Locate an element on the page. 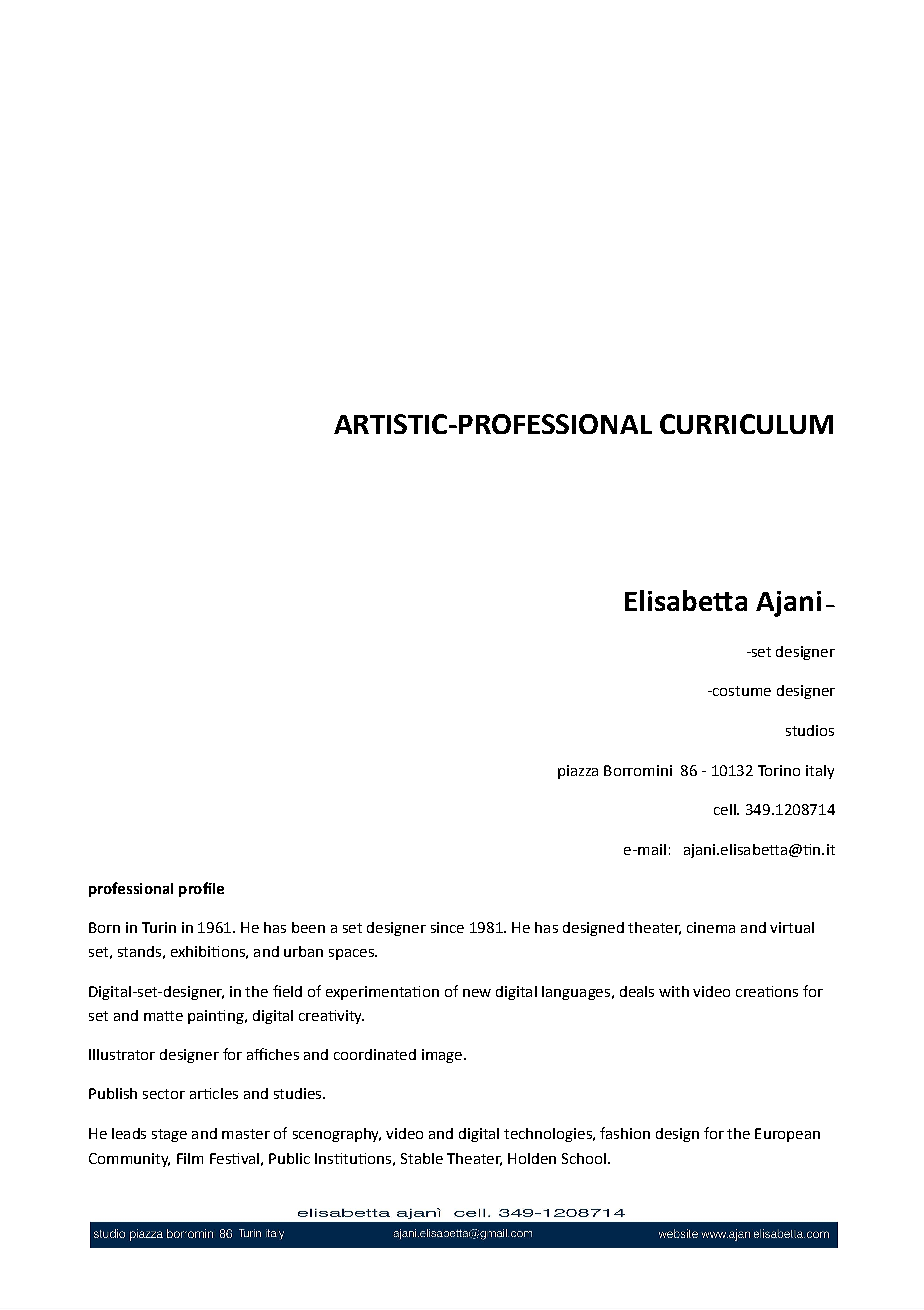 The height and width of the image is (1310, 924). cell is located at coordinates (726, 809).
